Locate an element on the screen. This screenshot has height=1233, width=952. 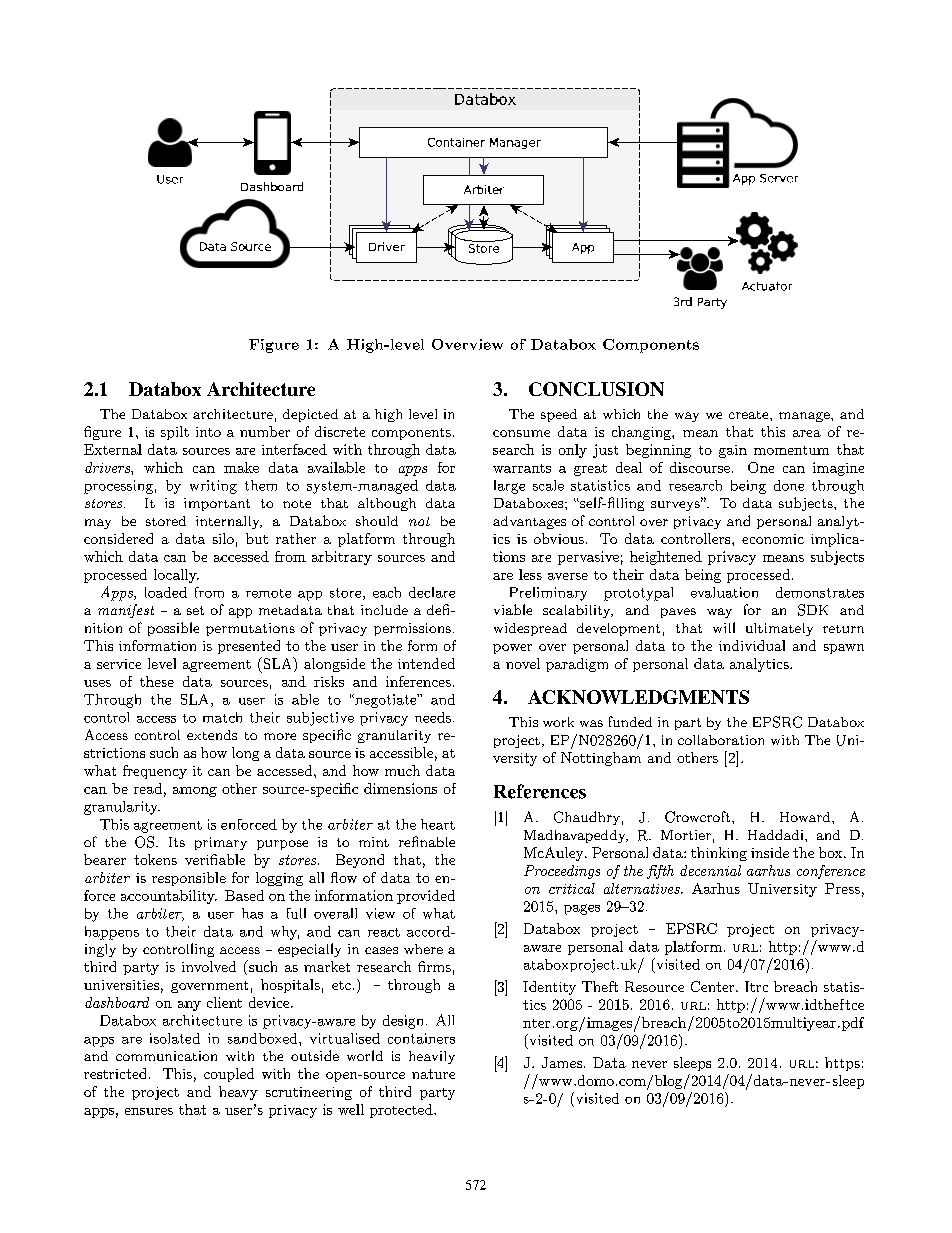
spilt is located at coordinates (175, 433).
